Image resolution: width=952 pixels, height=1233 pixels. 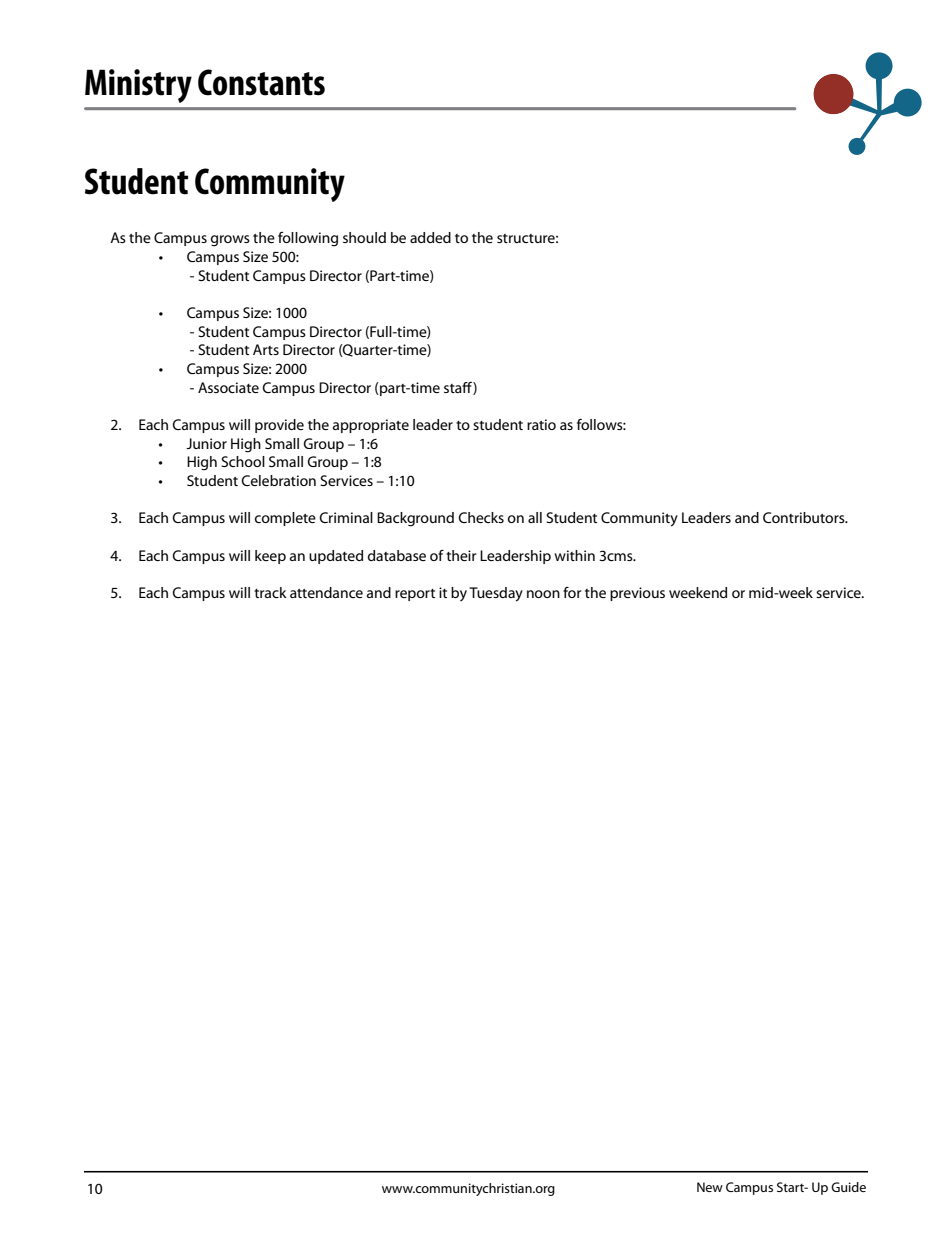 What do you see at coordinates (848, 1187) in the image?
I see `Guide` at bounding box center [848, 1187].
